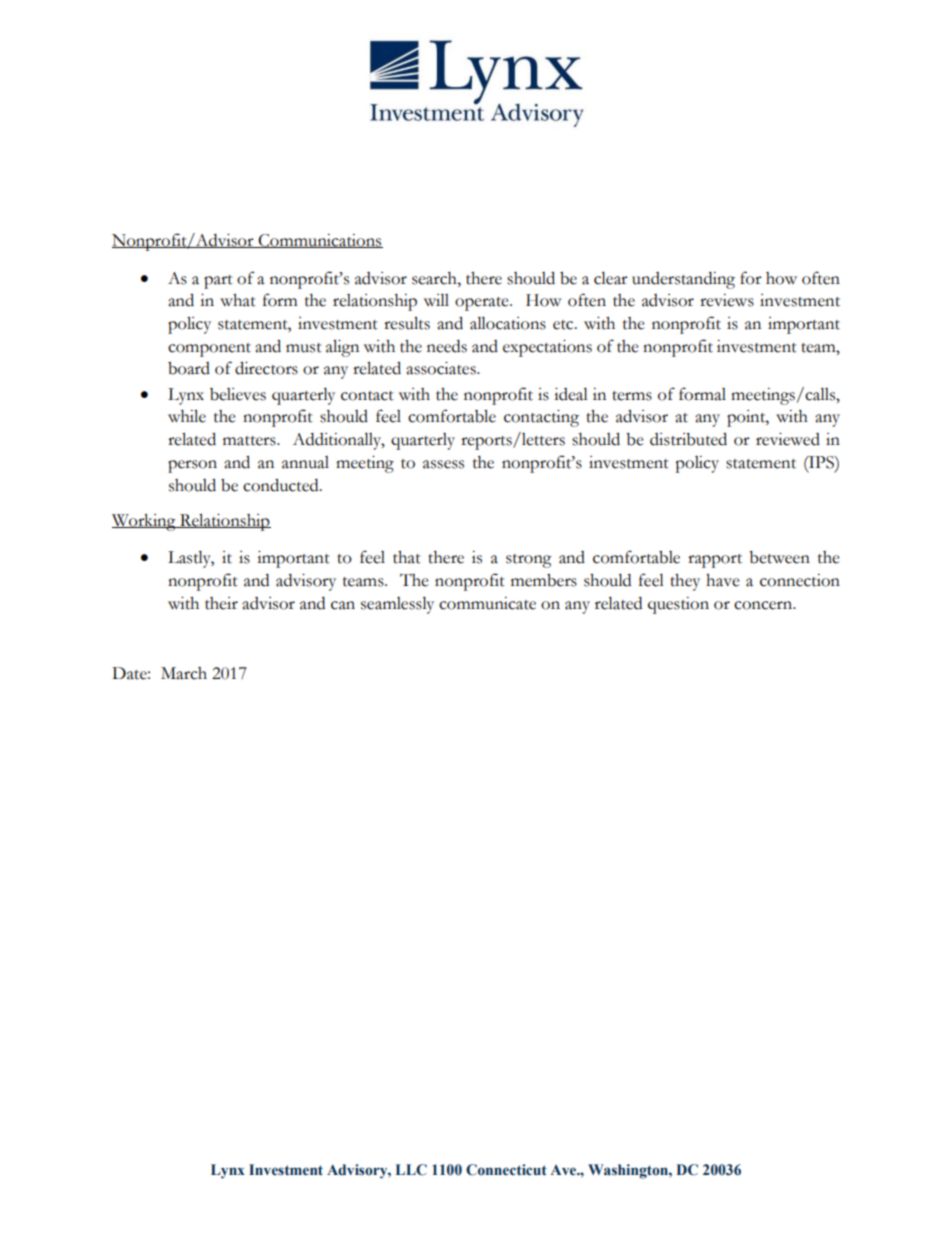 The image size is (952, 1233). I want to click on March, so click(184, 673).
